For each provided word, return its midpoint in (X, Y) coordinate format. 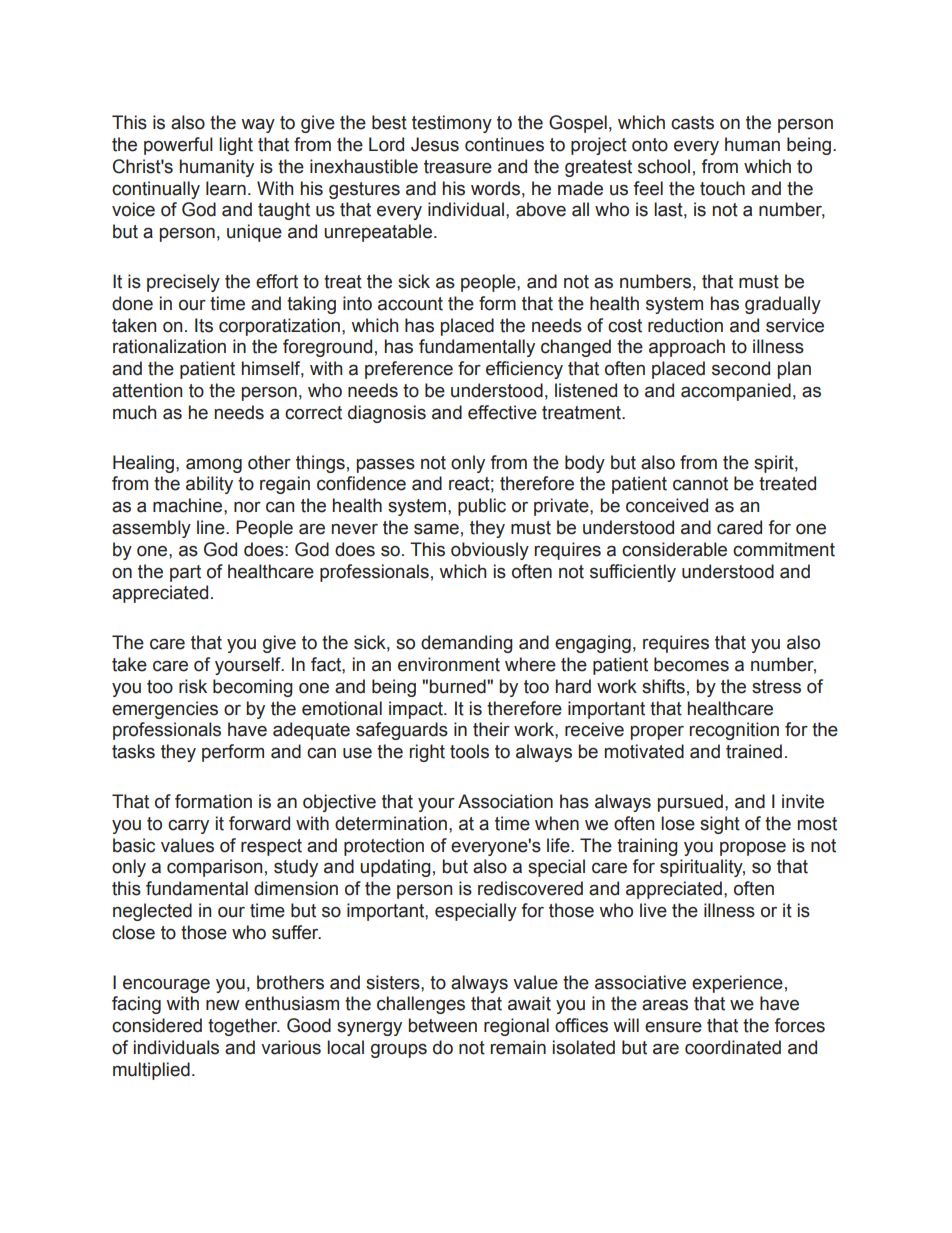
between (442, 1025)
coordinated (733, 1047)
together (244, 1027)
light (236, 146)
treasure (458, 167)
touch (722, 188)
